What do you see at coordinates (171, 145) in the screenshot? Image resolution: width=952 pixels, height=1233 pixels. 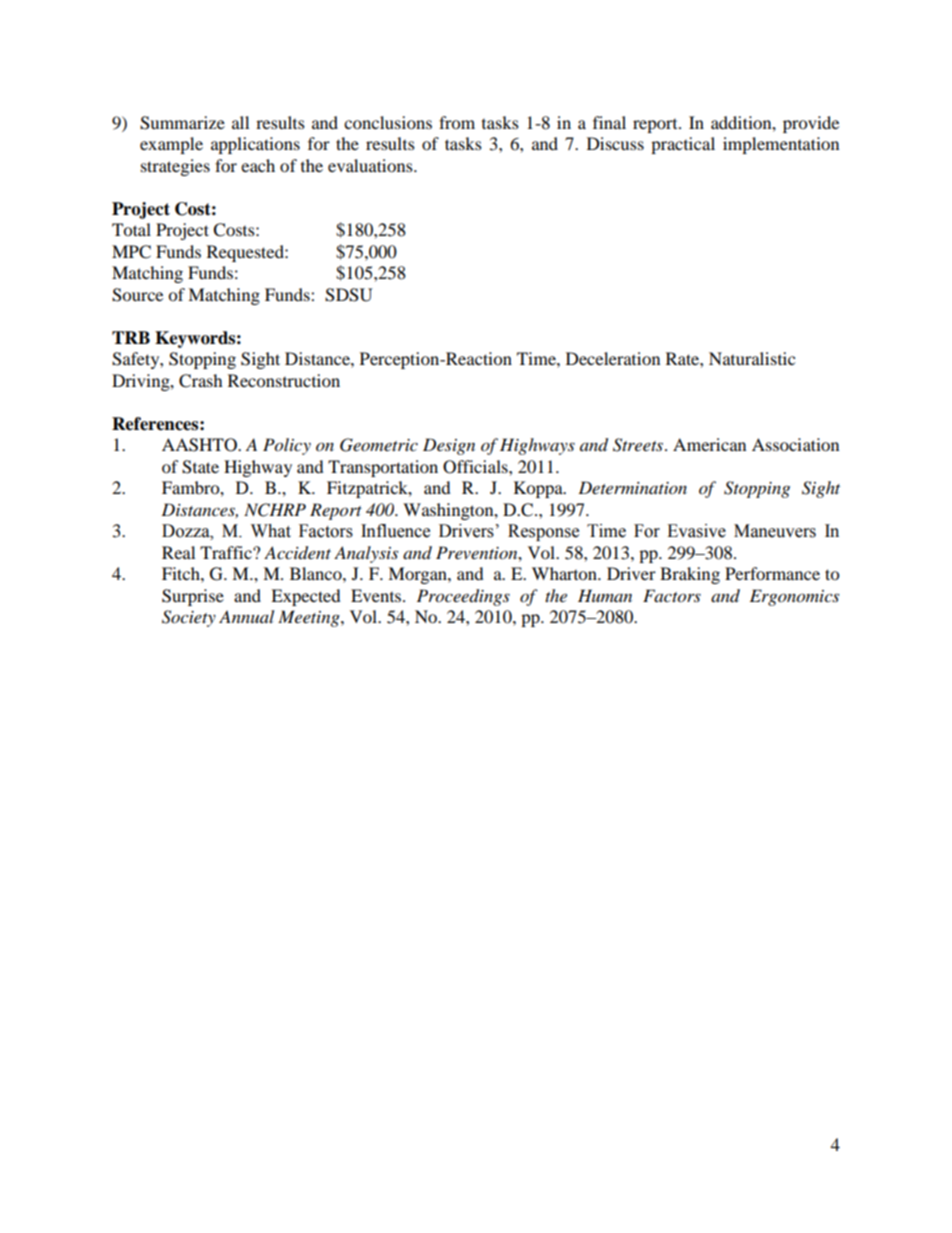 I see `example` at bounding box center [171, 145].
